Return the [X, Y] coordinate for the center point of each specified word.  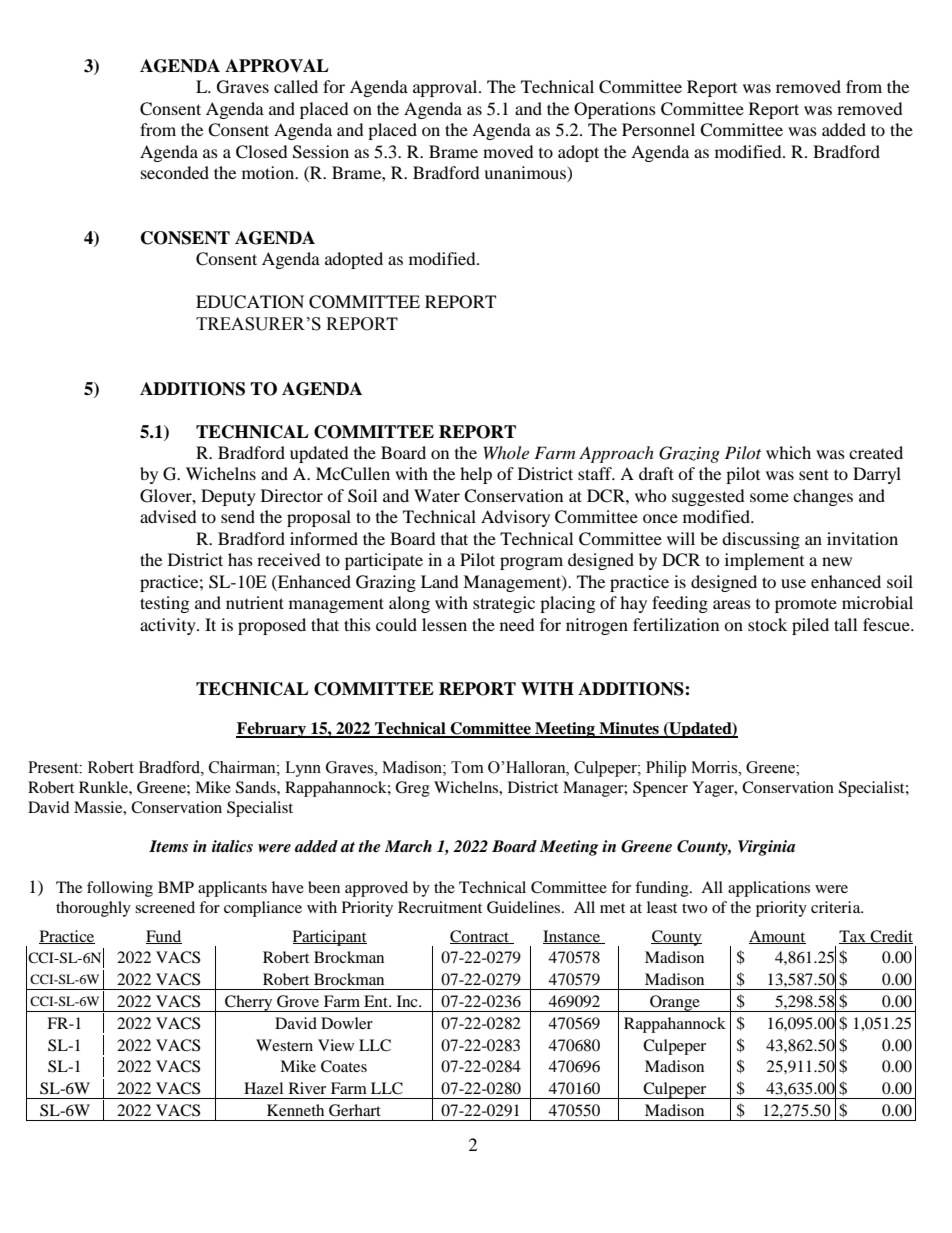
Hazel [263, 1088]
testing [164, 604]
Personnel [658, 129]
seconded [175, 172]
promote [806, 606]
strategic [504, 604]
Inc [408, 1001]
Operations [615, 110]
